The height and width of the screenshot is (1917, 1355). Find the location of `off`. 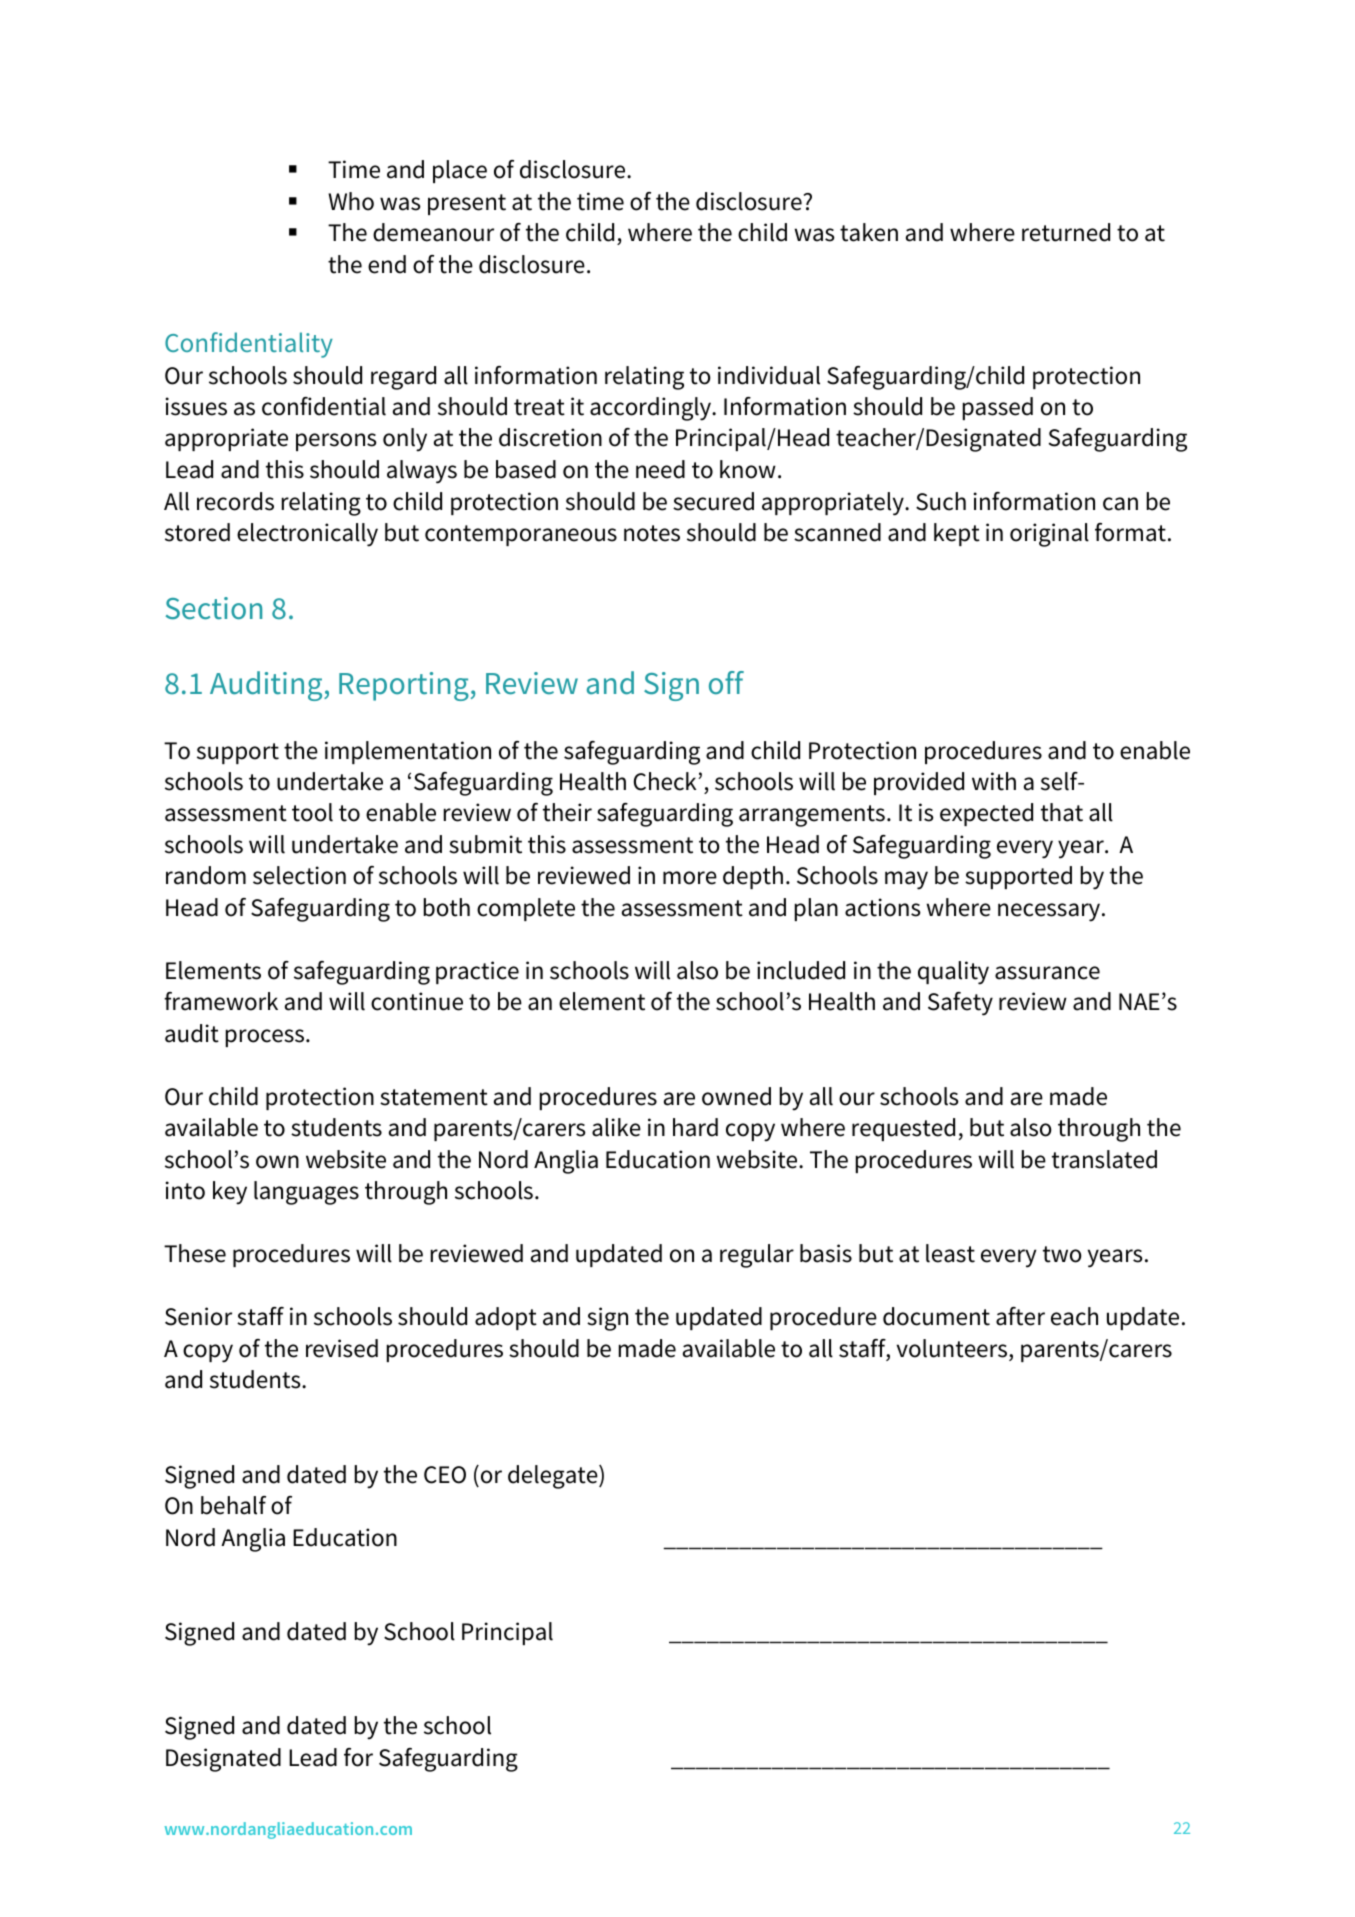

off is located at coordinates (726, 683).
